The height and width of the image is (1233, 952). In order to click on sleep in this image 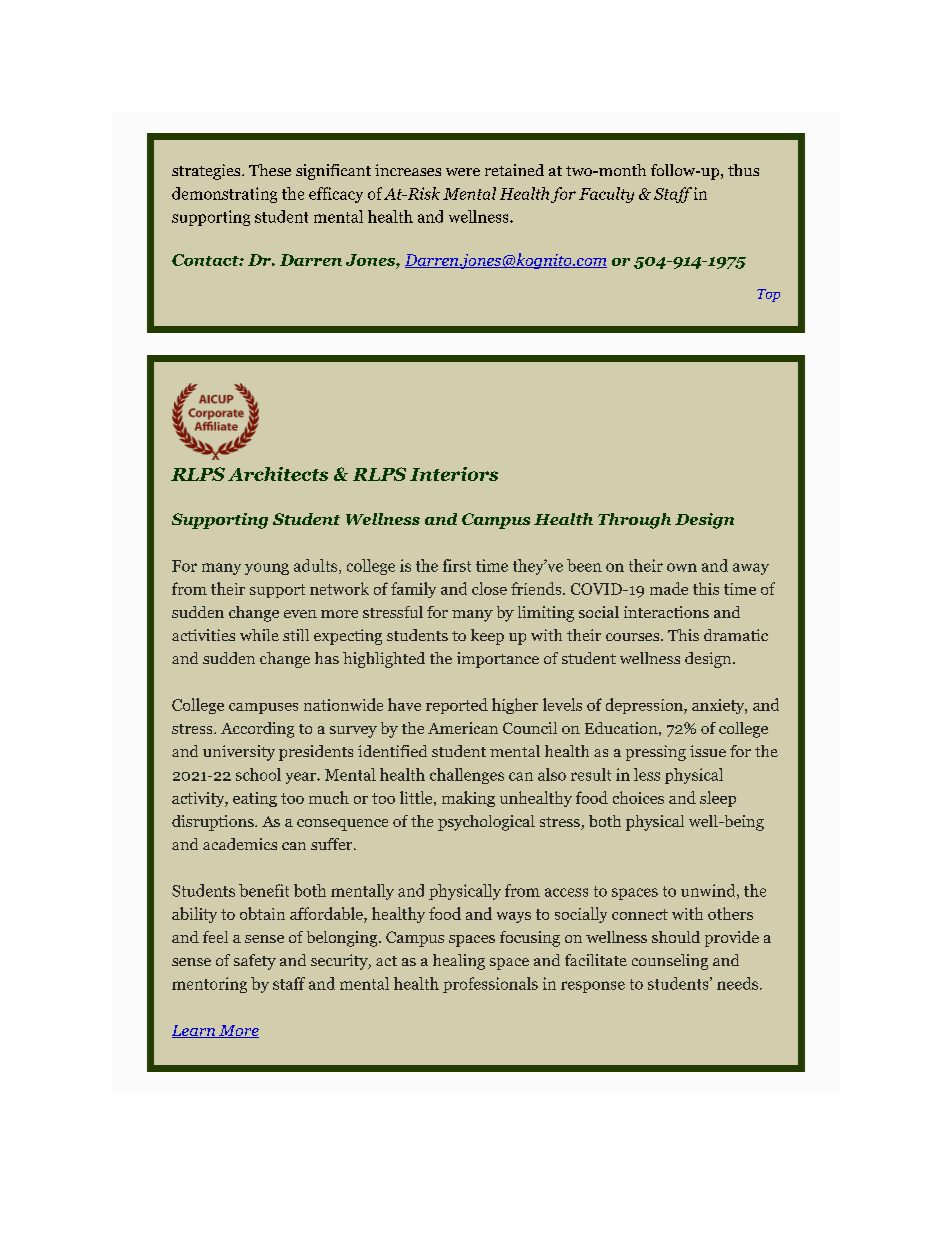, I will do `click(718, 799)`.
